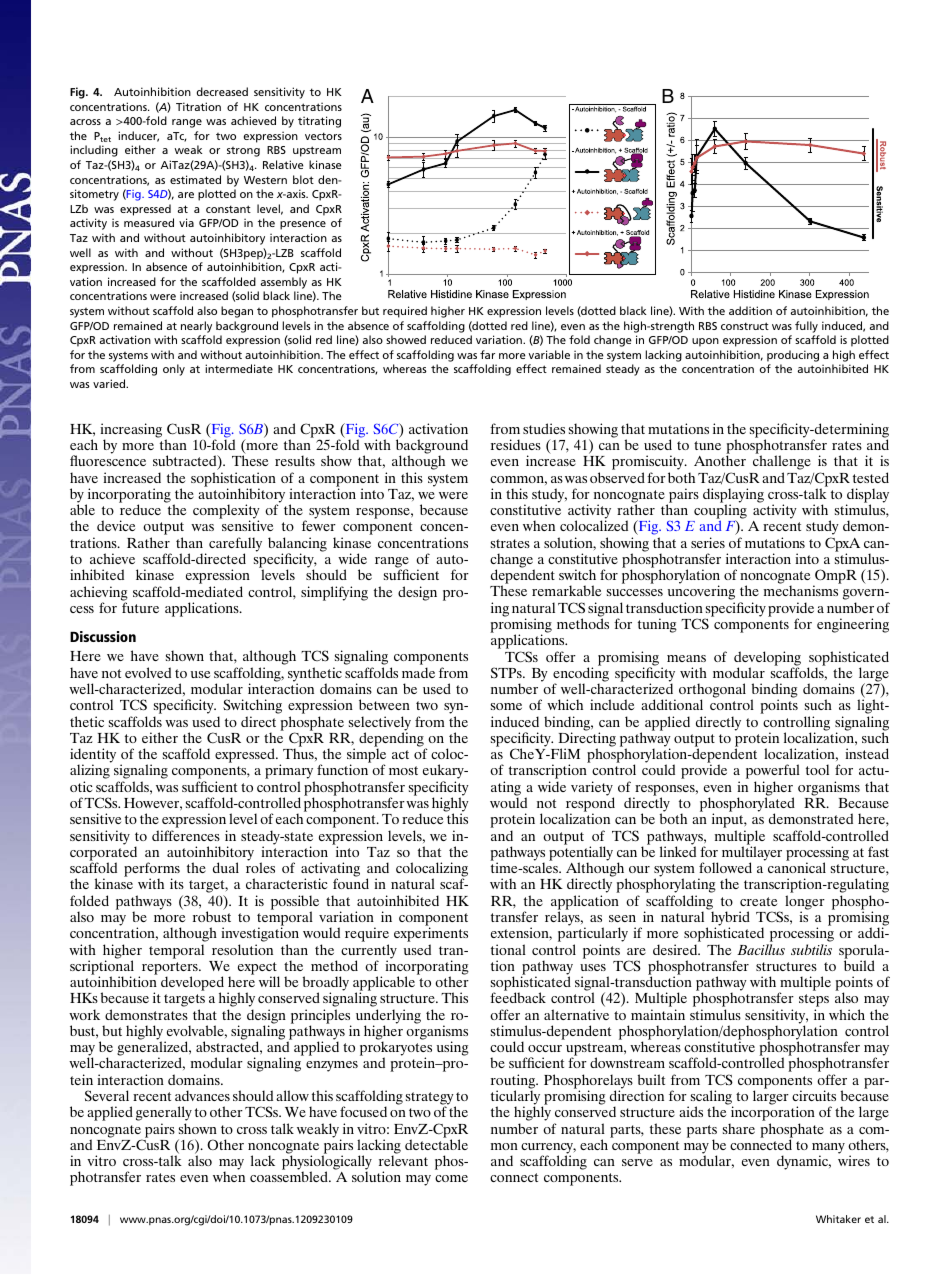  What do you see at coordinates (745, 326) in the screenshot?
I see `construct` at bounding box center [745, 326].
